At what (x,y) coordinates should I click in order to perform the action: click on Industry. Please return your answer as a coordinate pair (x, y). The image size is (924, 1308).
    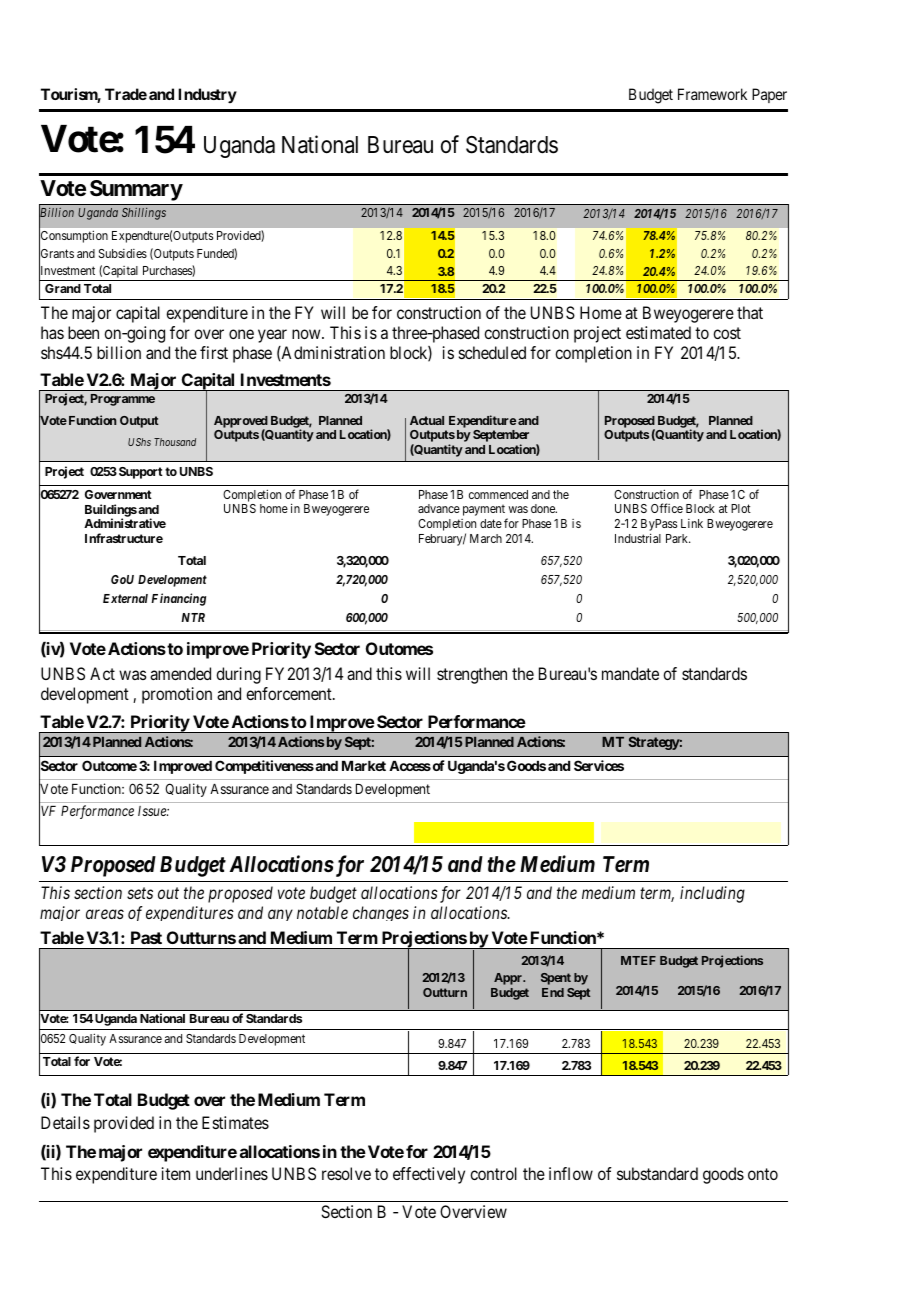
    Looking at the image, I should click on (207, 95).
